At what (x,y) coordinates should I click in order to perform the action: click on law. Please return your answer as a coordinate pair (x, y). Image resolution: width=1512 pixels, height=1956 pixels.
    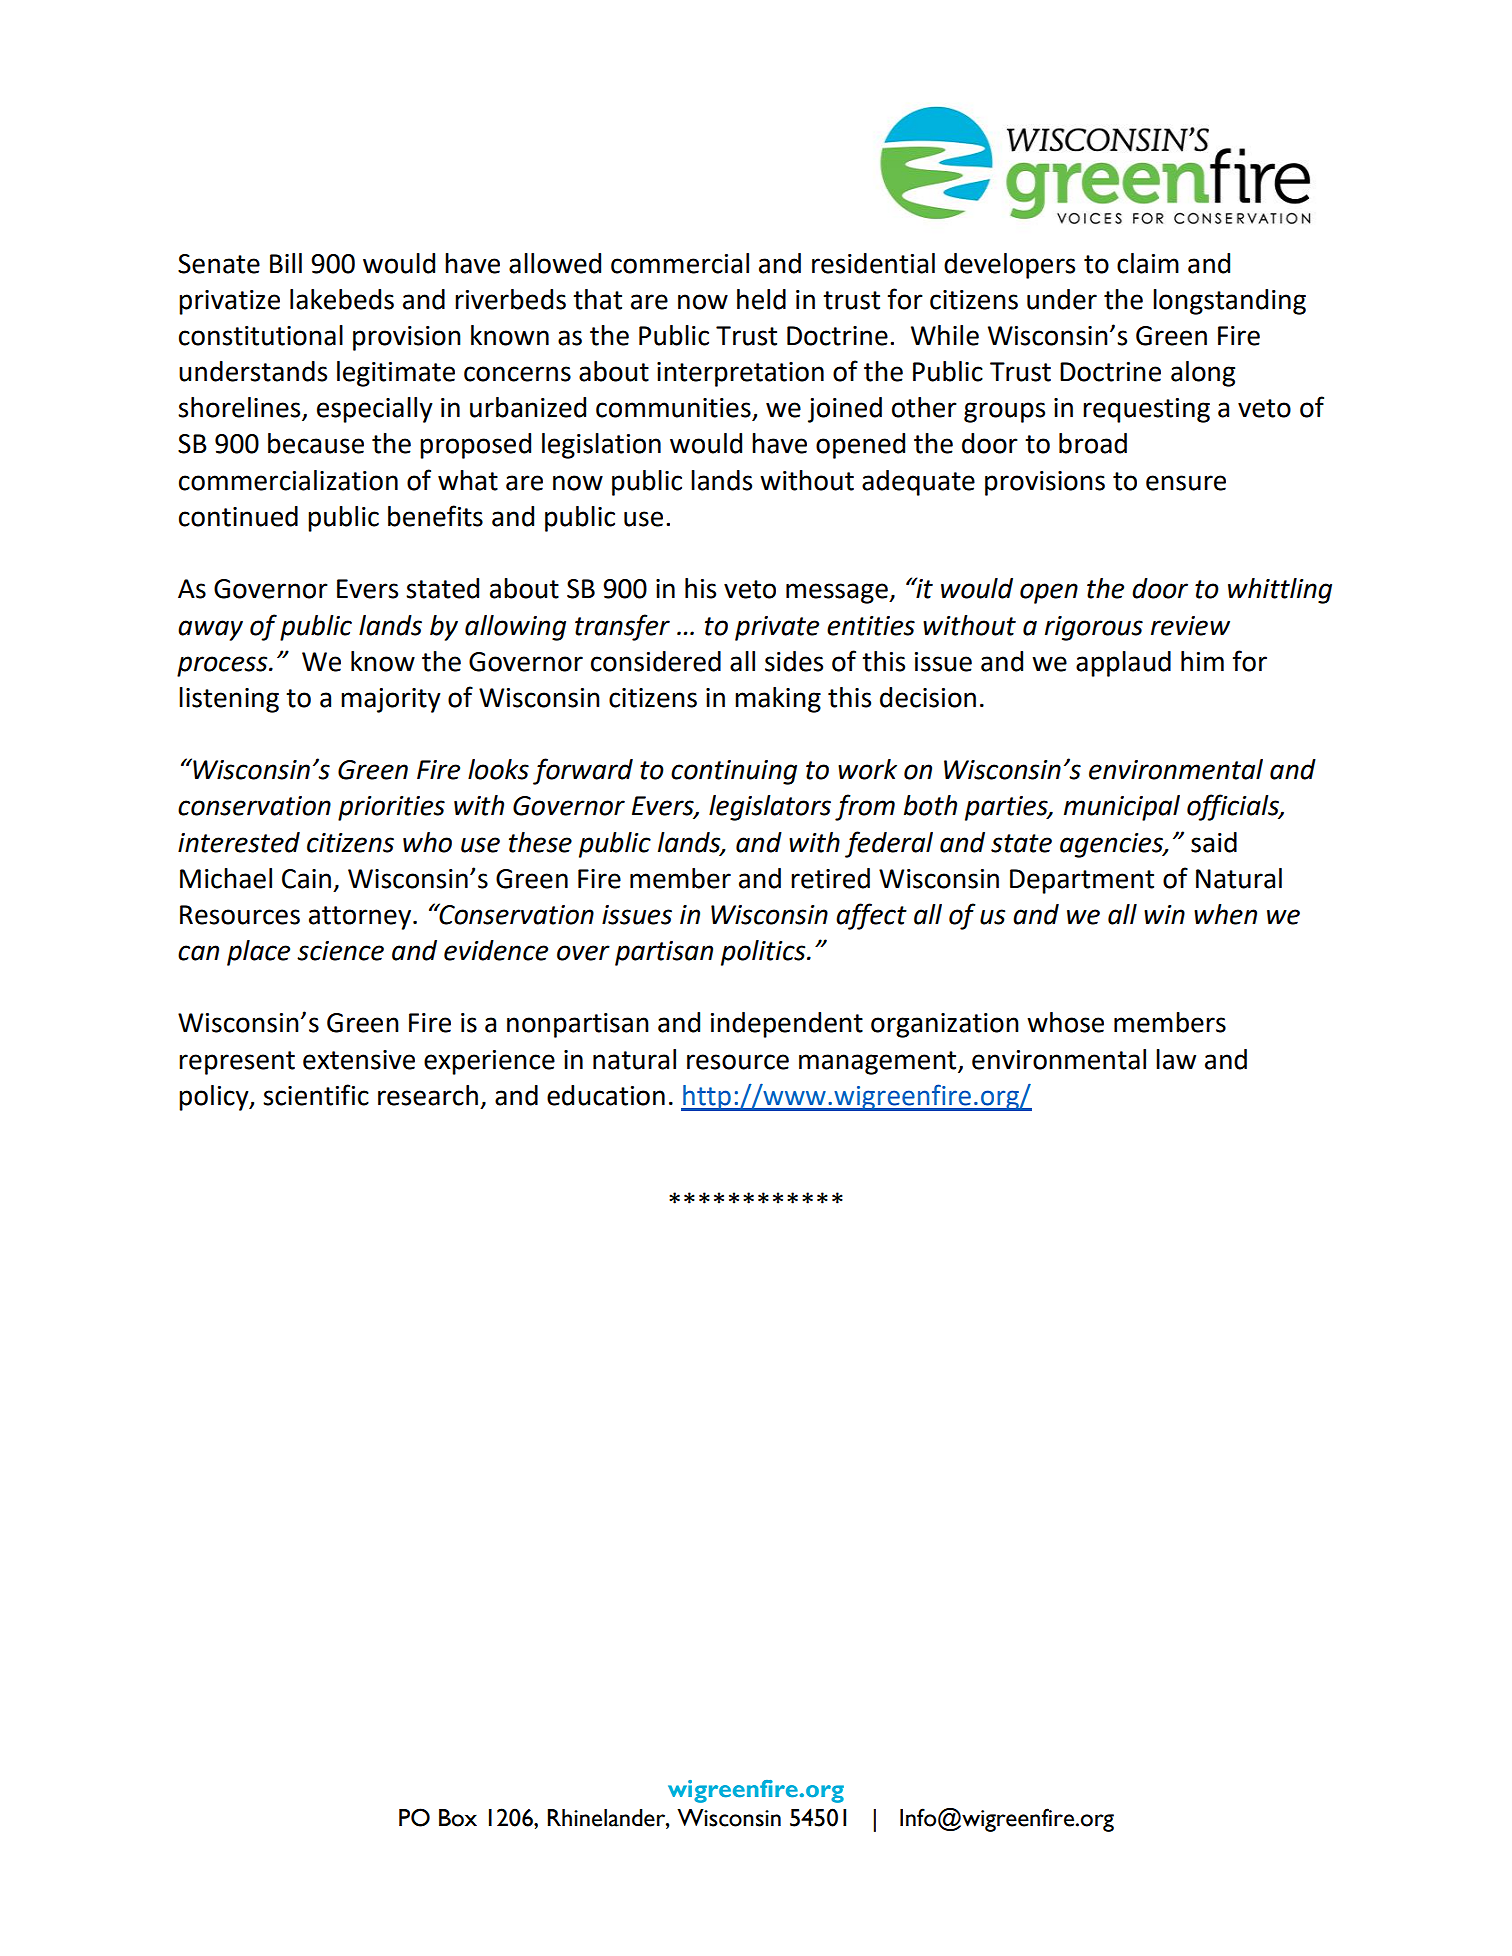
    Looking at the image, I should click on (1176, 1059).
